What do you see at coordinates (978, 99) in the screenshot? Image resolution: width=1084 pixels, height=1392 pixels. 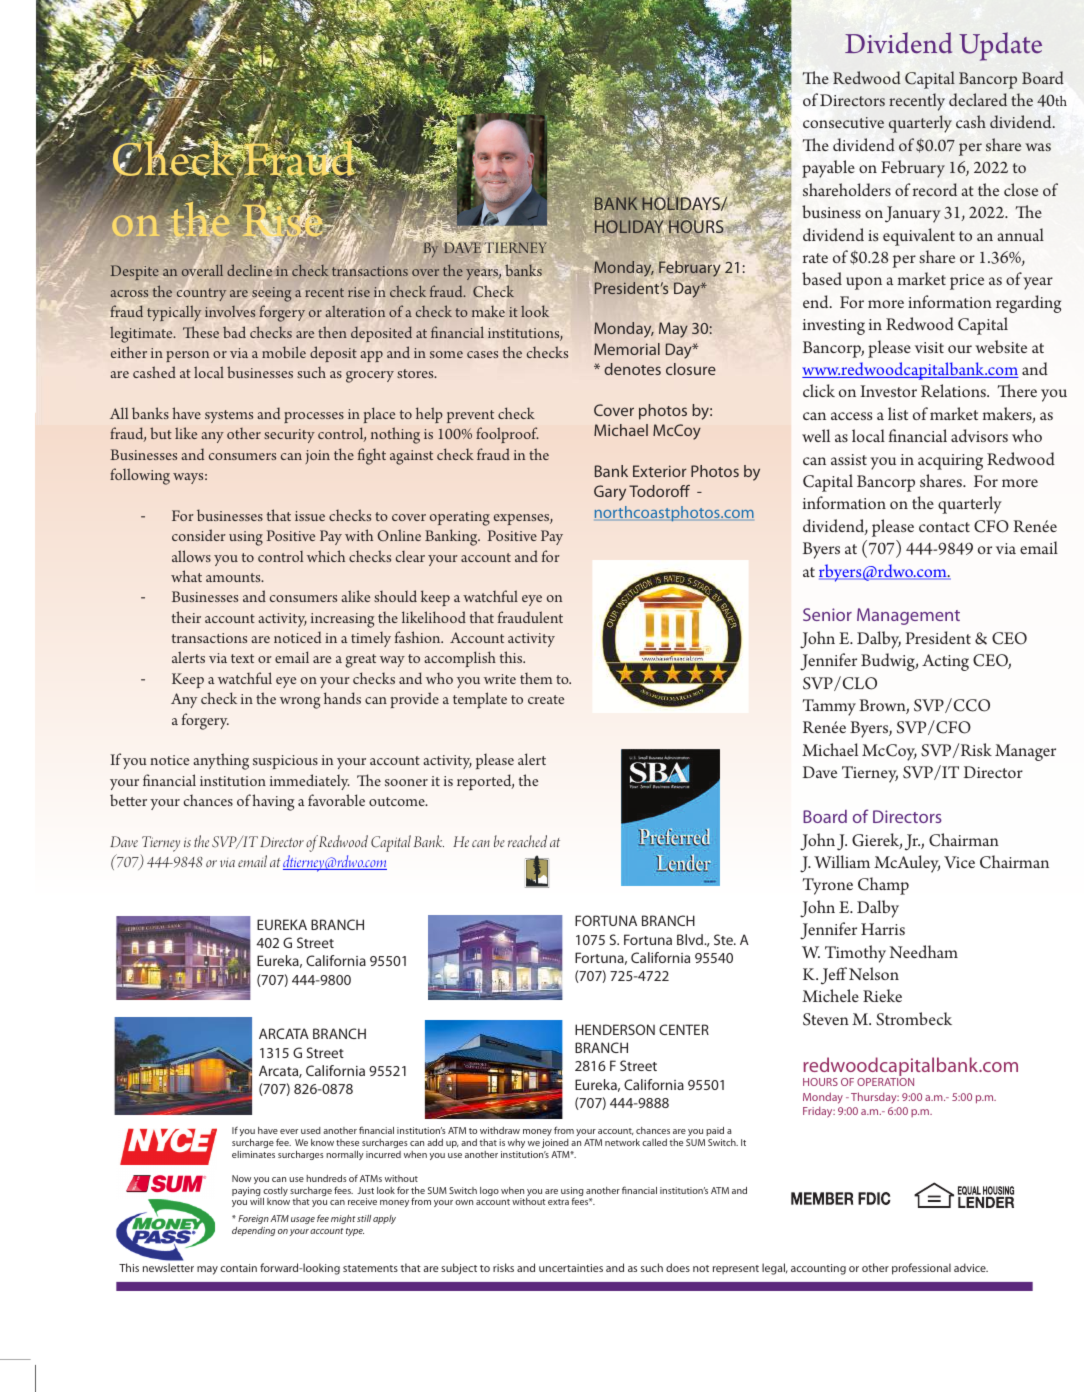 I see `declared` at bounding box center [978, 99].
